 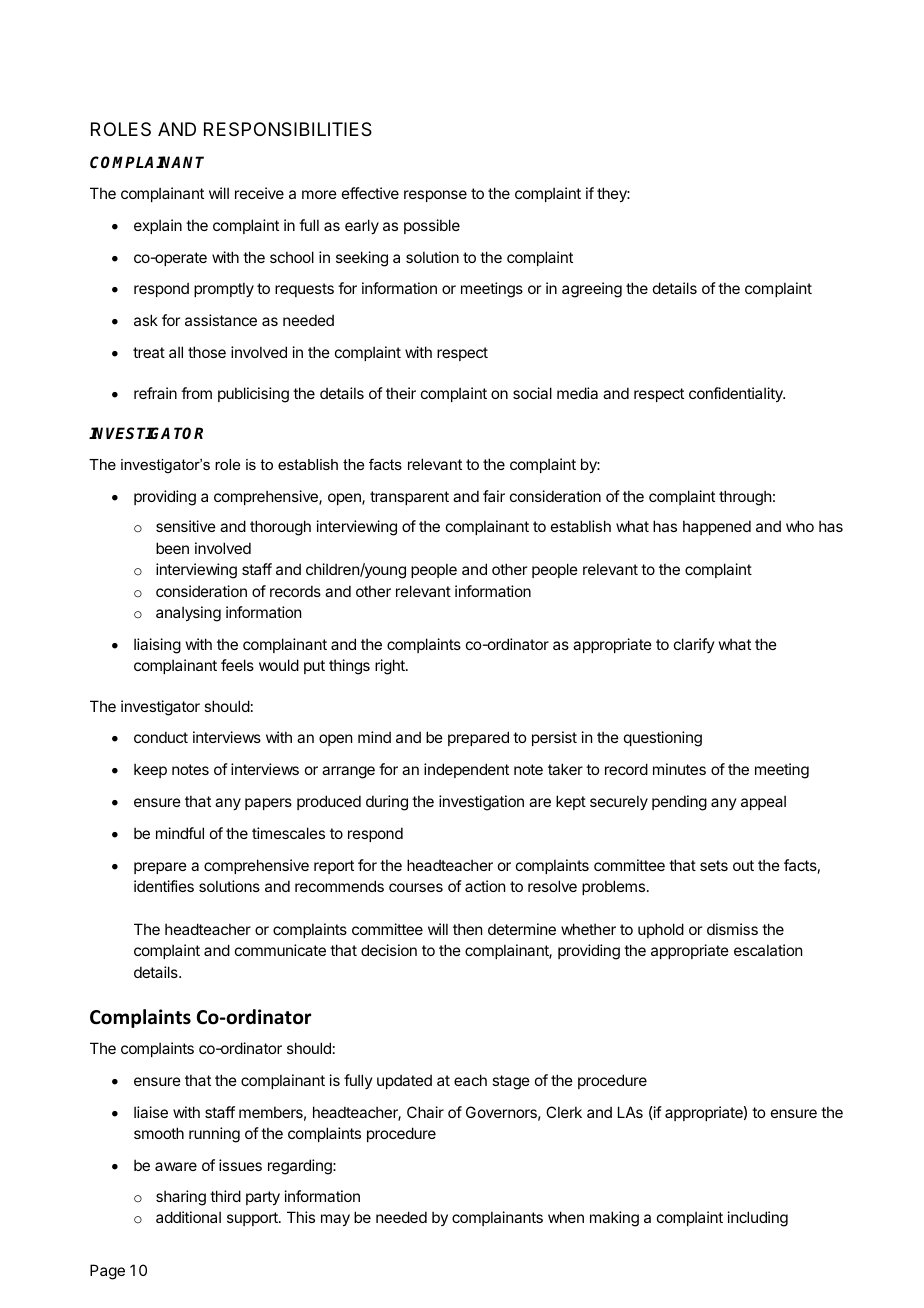 What do you see at coordinates (401, 393) in the image?
I see `their` at bounding box center [401, 393].
